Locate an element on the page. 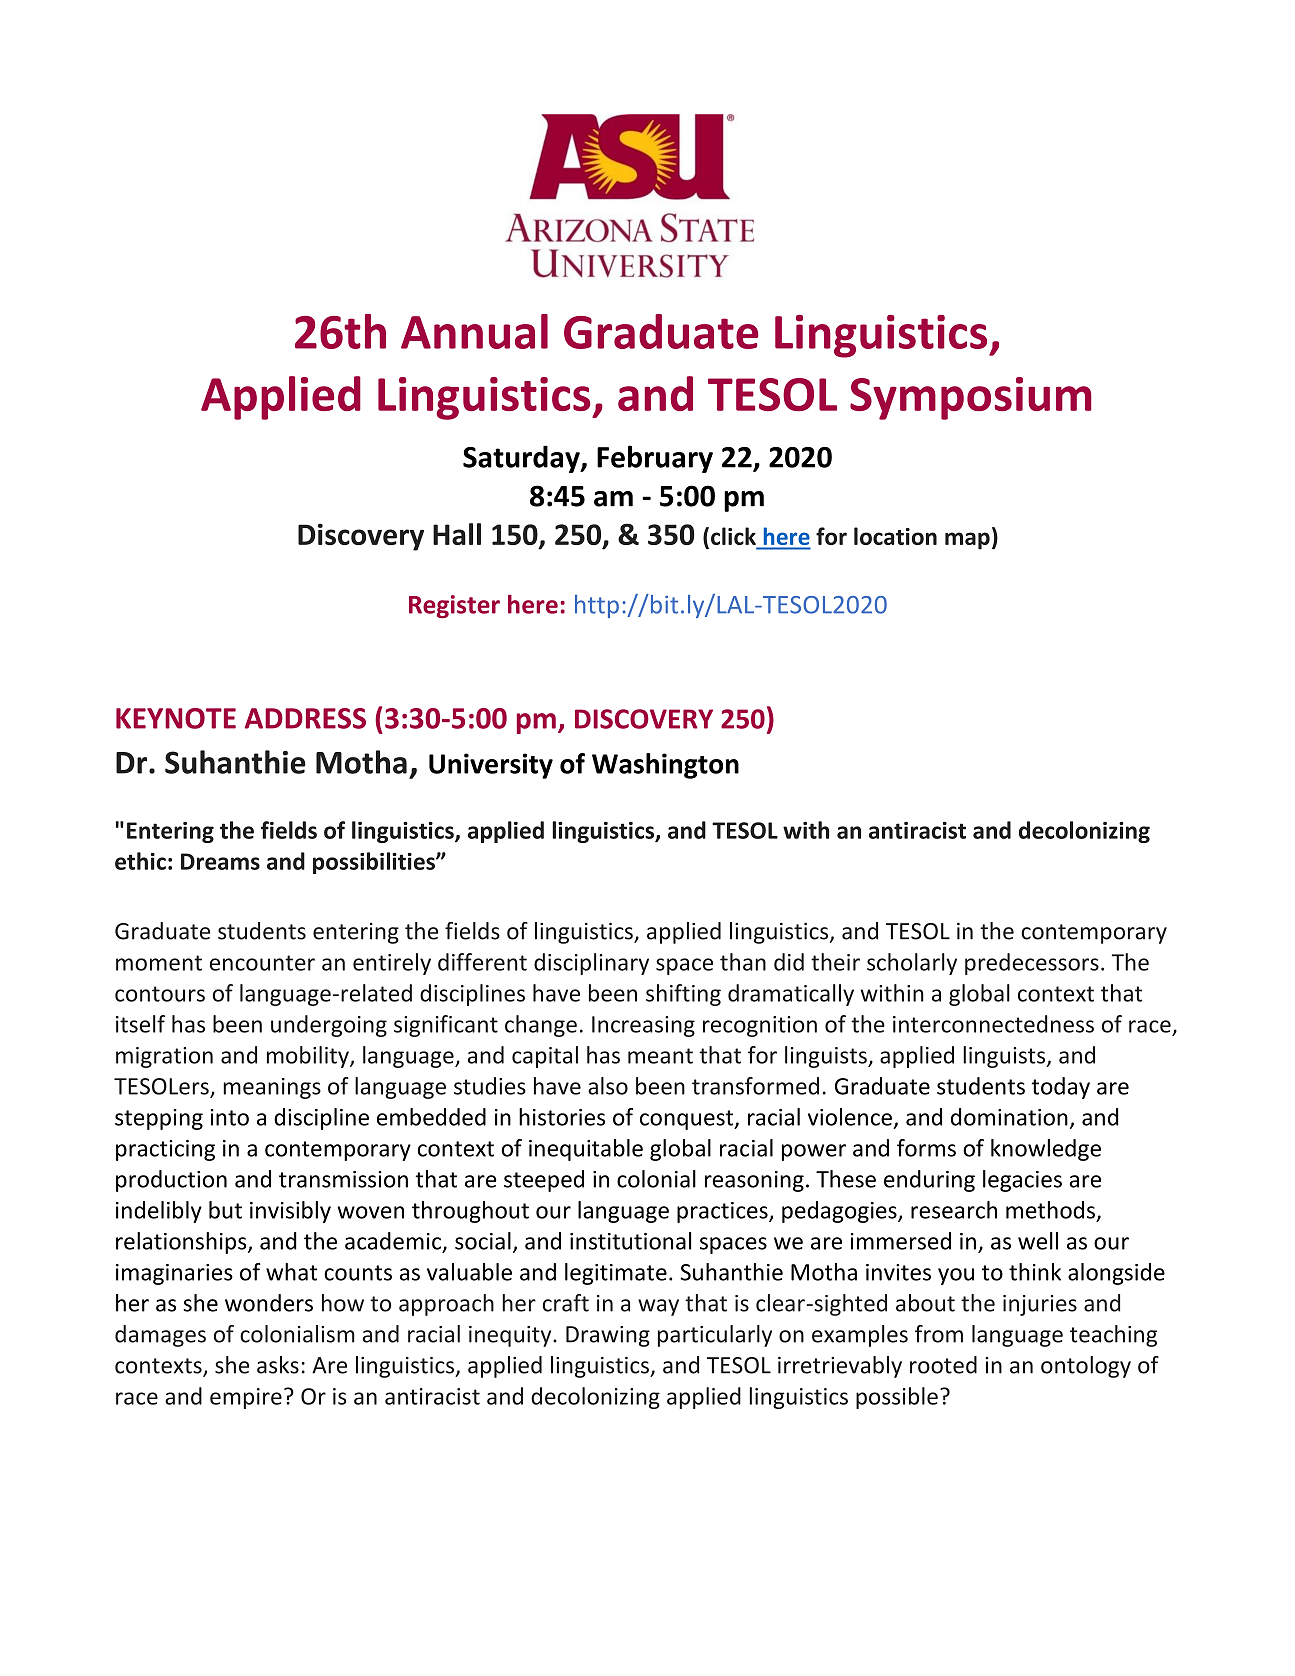  Register is located at coordinates (454, 606).
